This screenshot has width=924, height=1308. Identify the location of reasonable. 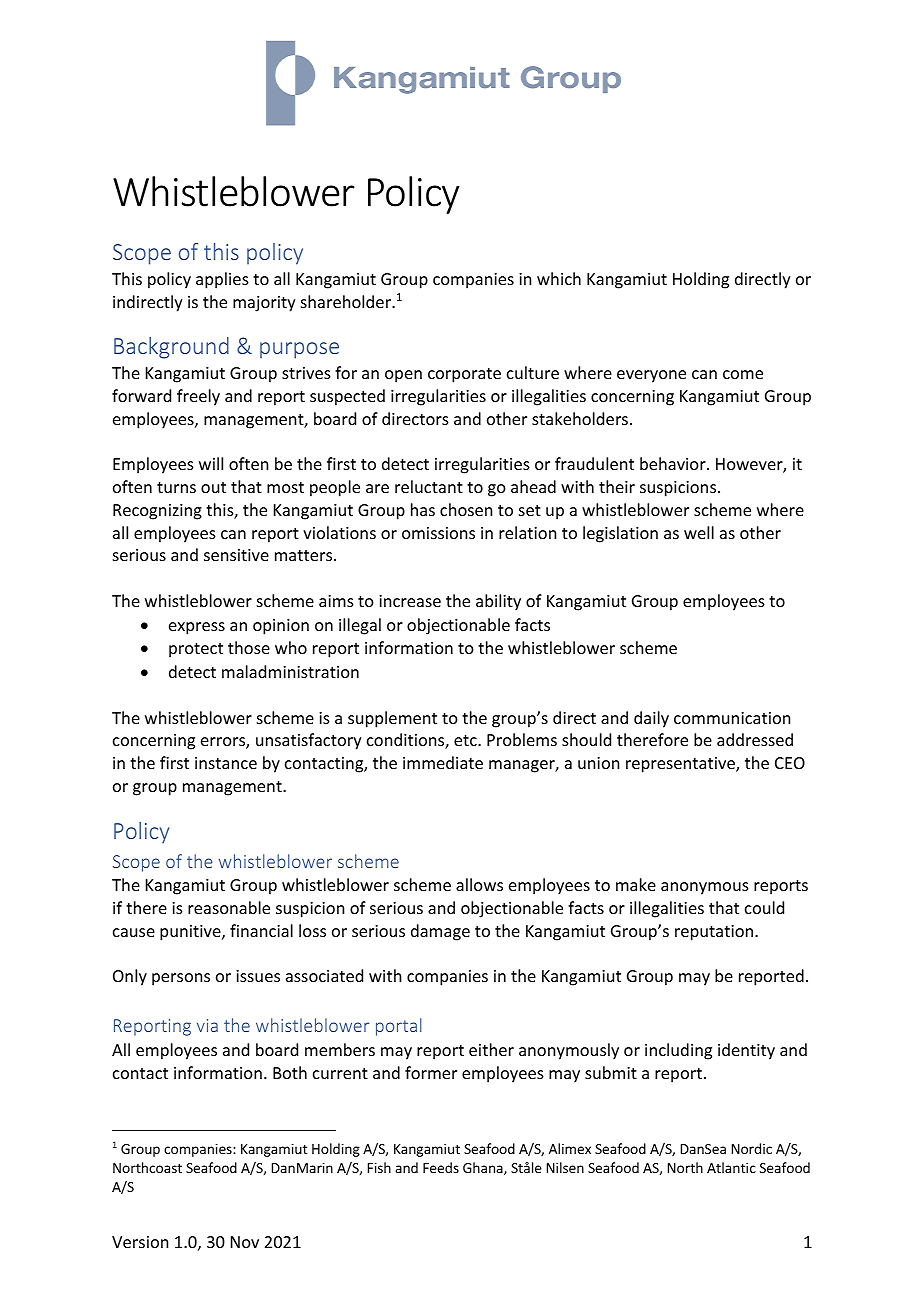
(229, 907).
